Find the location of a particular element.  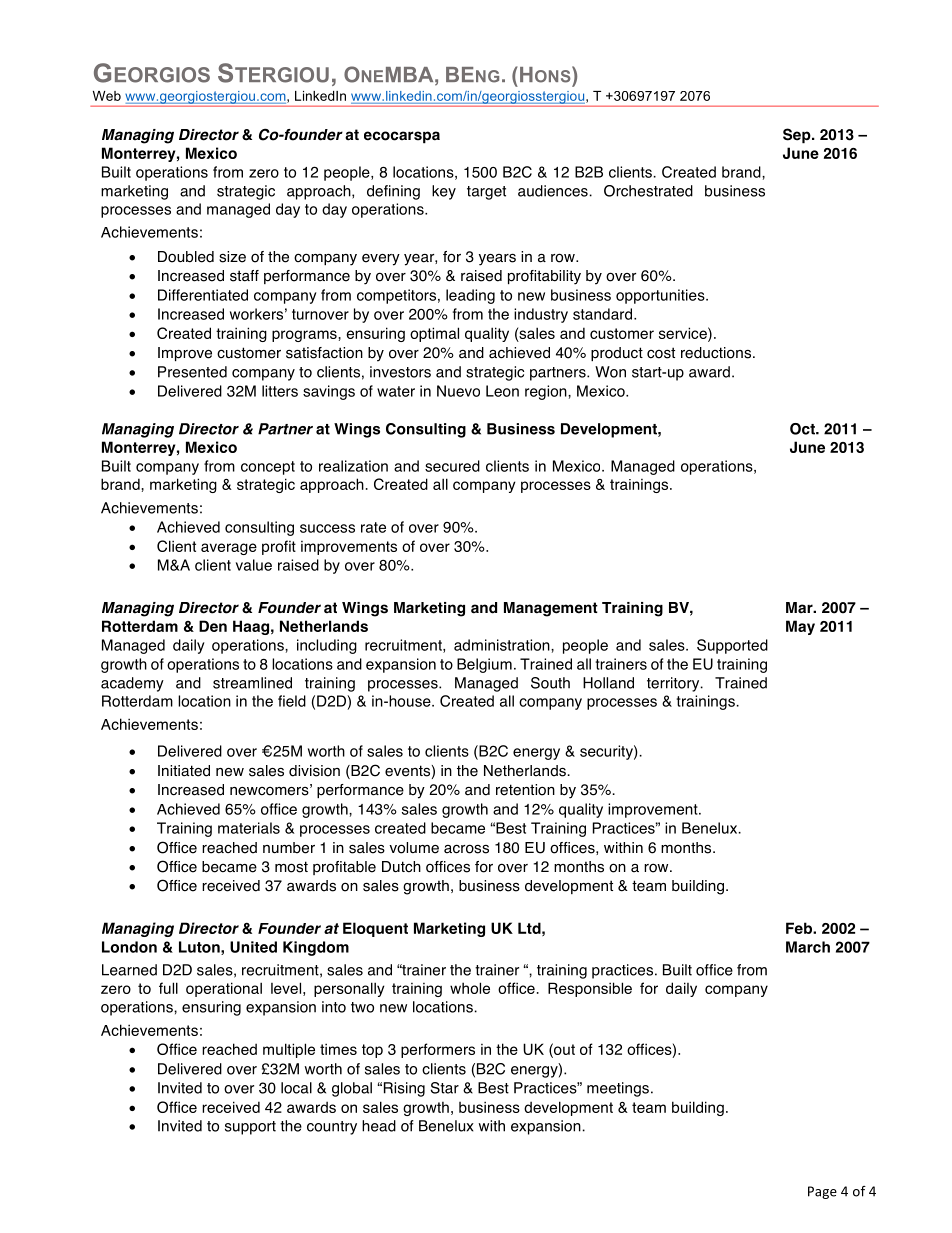

Belgium is located at coordinates (484, 665).
